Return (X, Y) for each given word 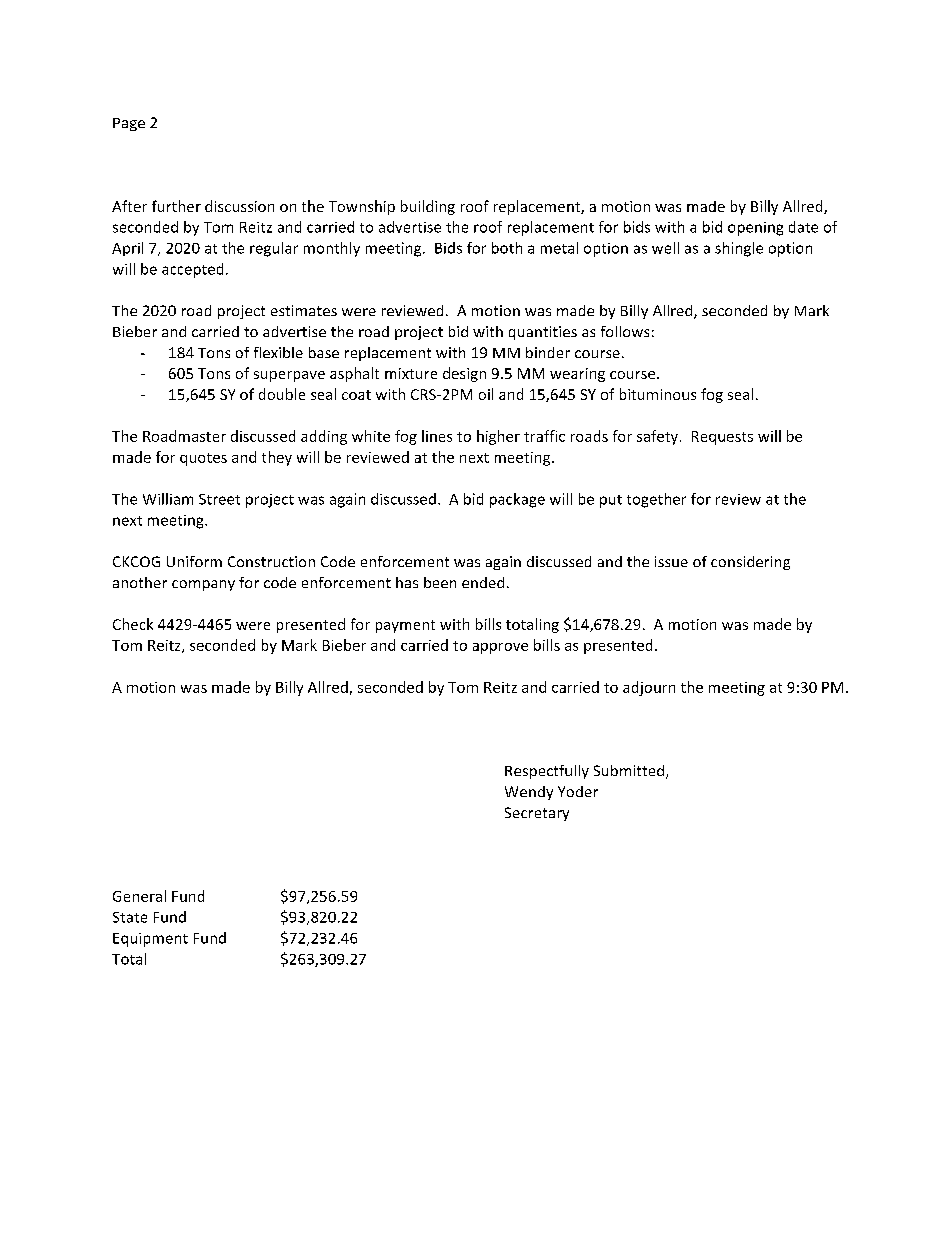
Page (129, 124)
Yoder (578, 791)
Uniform (194, 561)
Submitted (630, 772)
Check (133, 624)
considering (750, 563)
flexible (278, 352)
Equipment (150, 940)
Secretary (537, 814)
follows (625, 331)
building (428, 207)
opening (755, 229)
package (517, 500)
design (464, 374)
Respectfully (547, 772)
